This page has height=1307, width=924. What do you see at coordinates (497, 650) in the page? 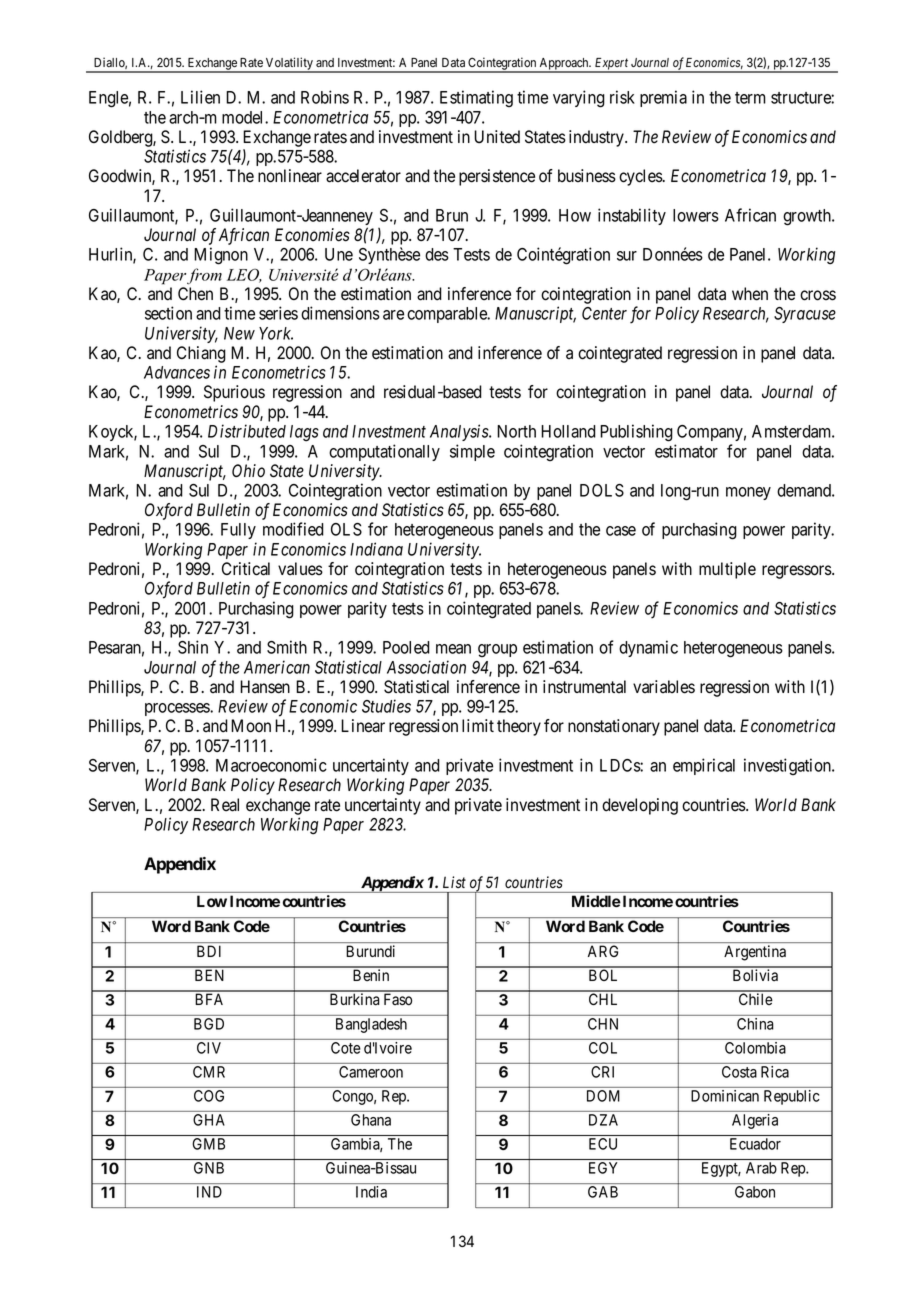
I see `group` at bounding box center [497, 650].
